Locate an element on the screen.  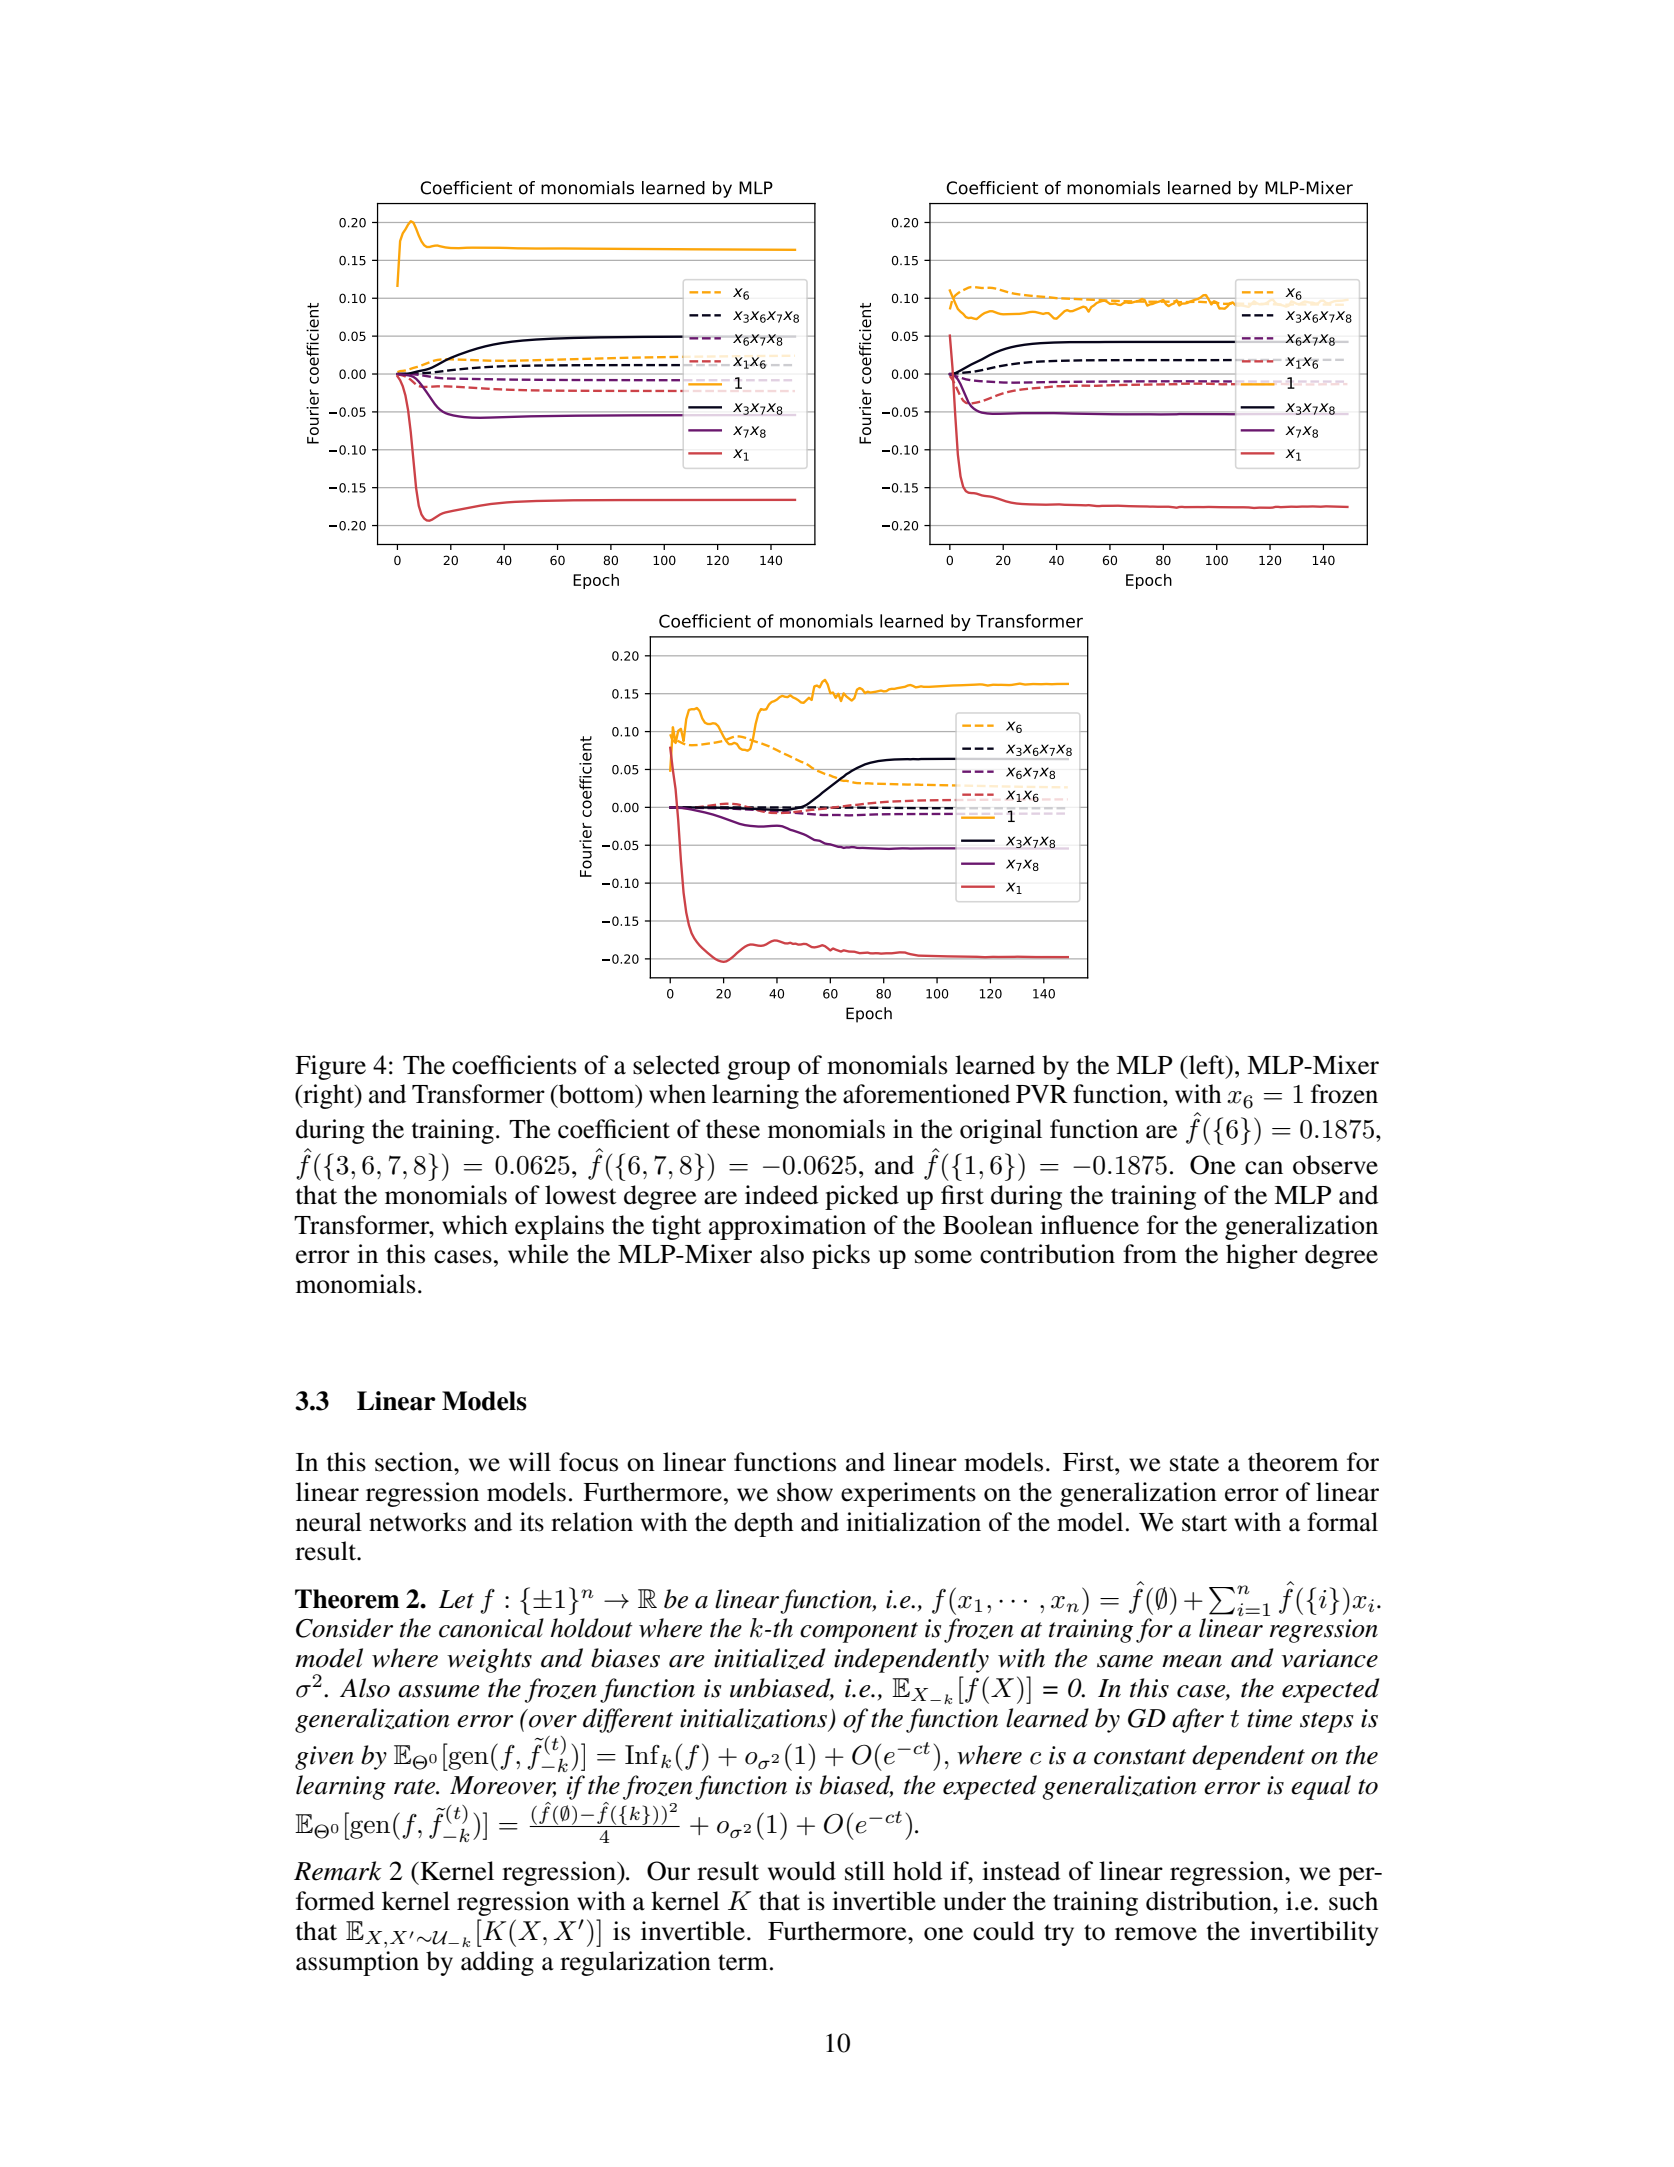
remove is located at coordinates (1156, 1934).
